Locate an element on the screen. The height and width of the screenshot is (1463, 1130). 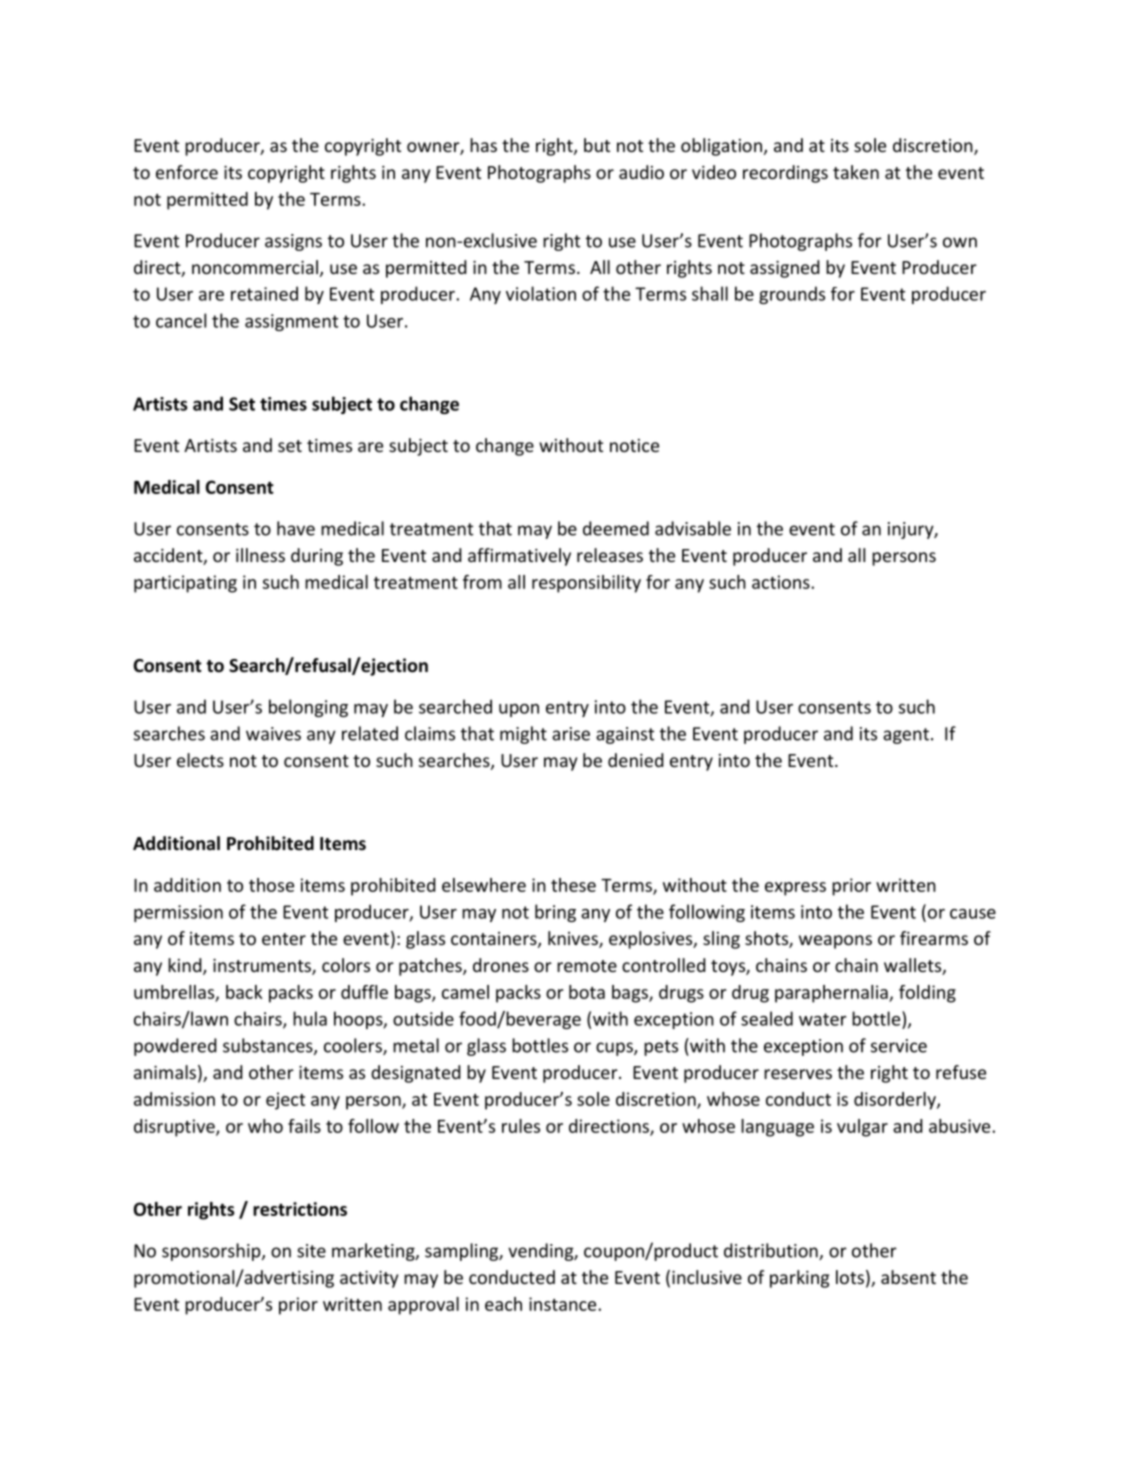
sponsorship is located at coordinates (212, 1252).
